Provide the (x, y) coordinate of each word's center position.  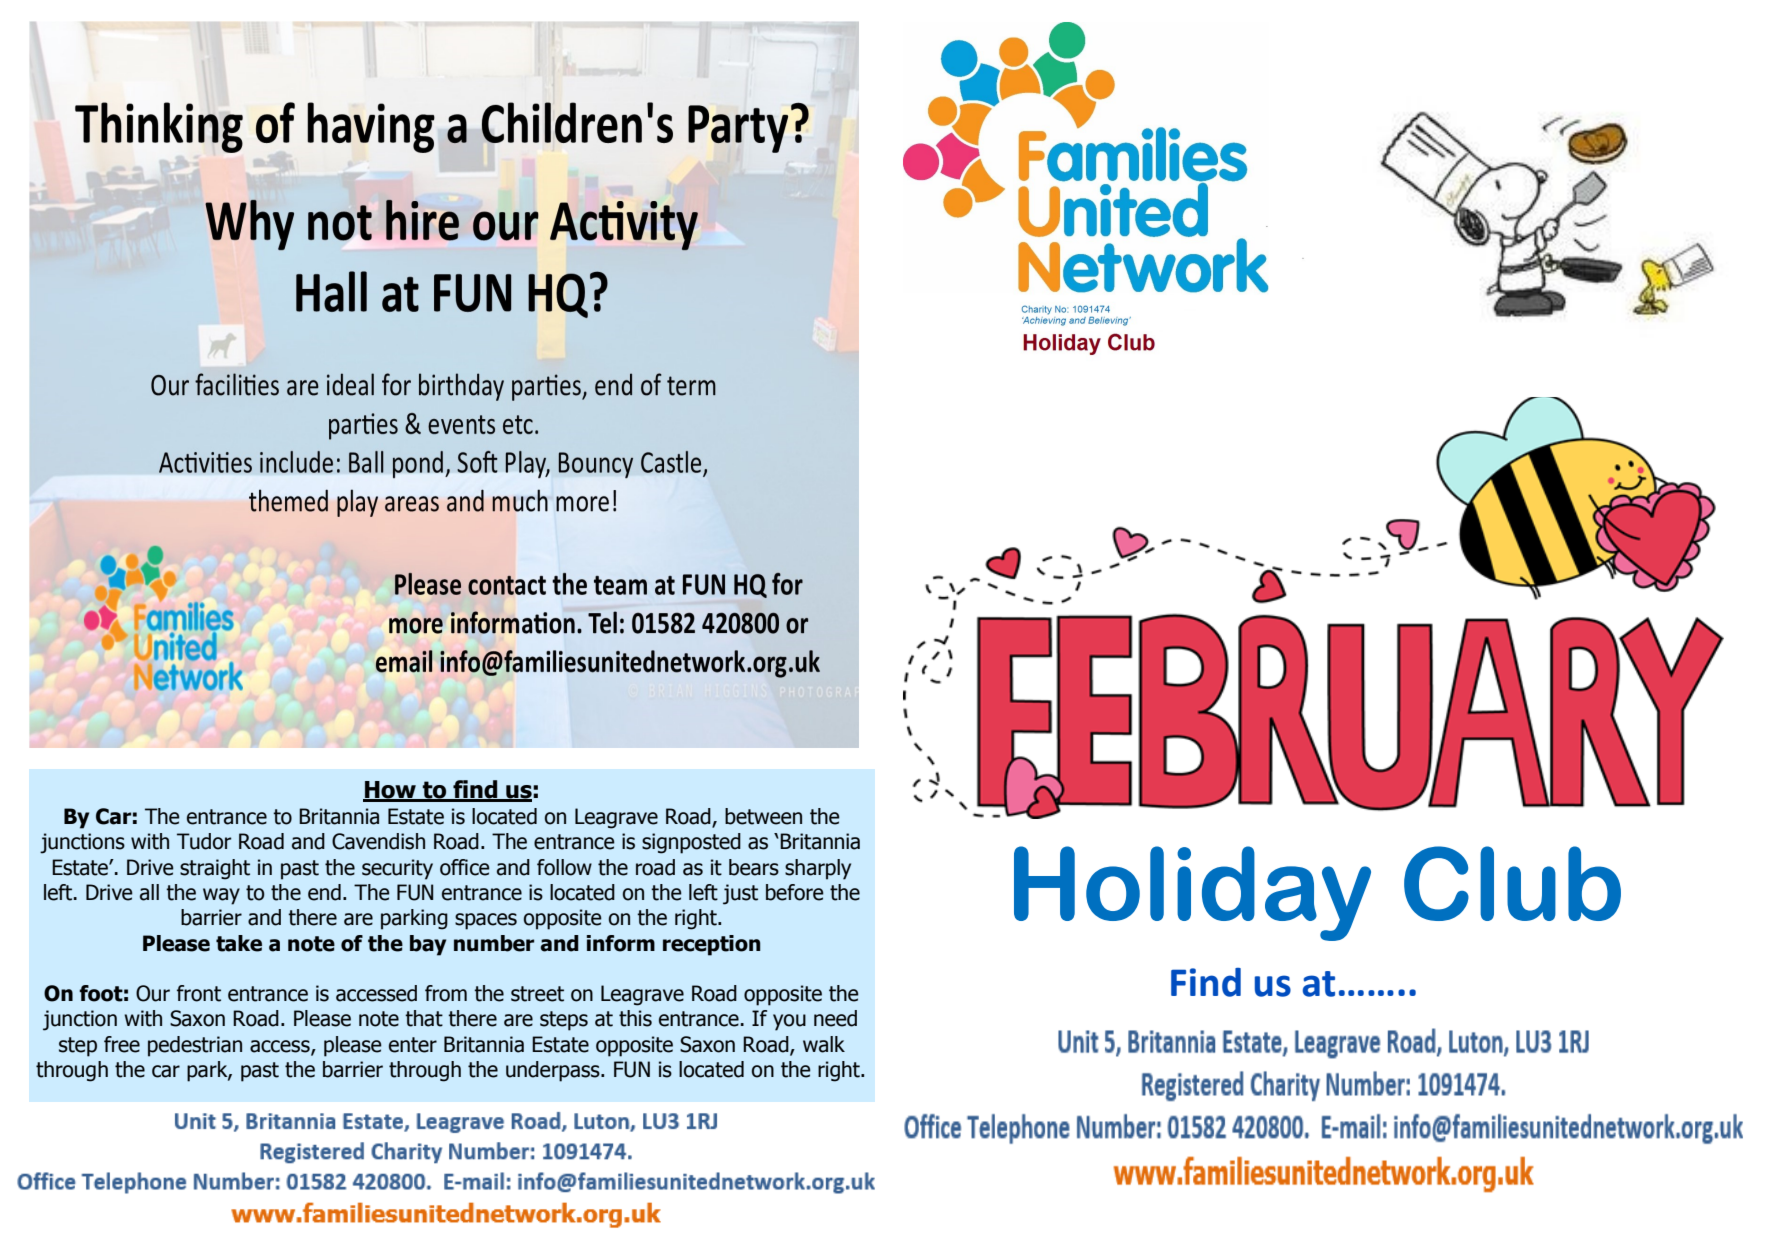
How (390, 791)
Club (1512, 883)
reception (712, 945)
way (221, 896)
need (835, 1018)
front (199, 993)
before (795, 892)
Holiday (1192, 893)
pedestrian (195, 1046)
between (763, 816)
